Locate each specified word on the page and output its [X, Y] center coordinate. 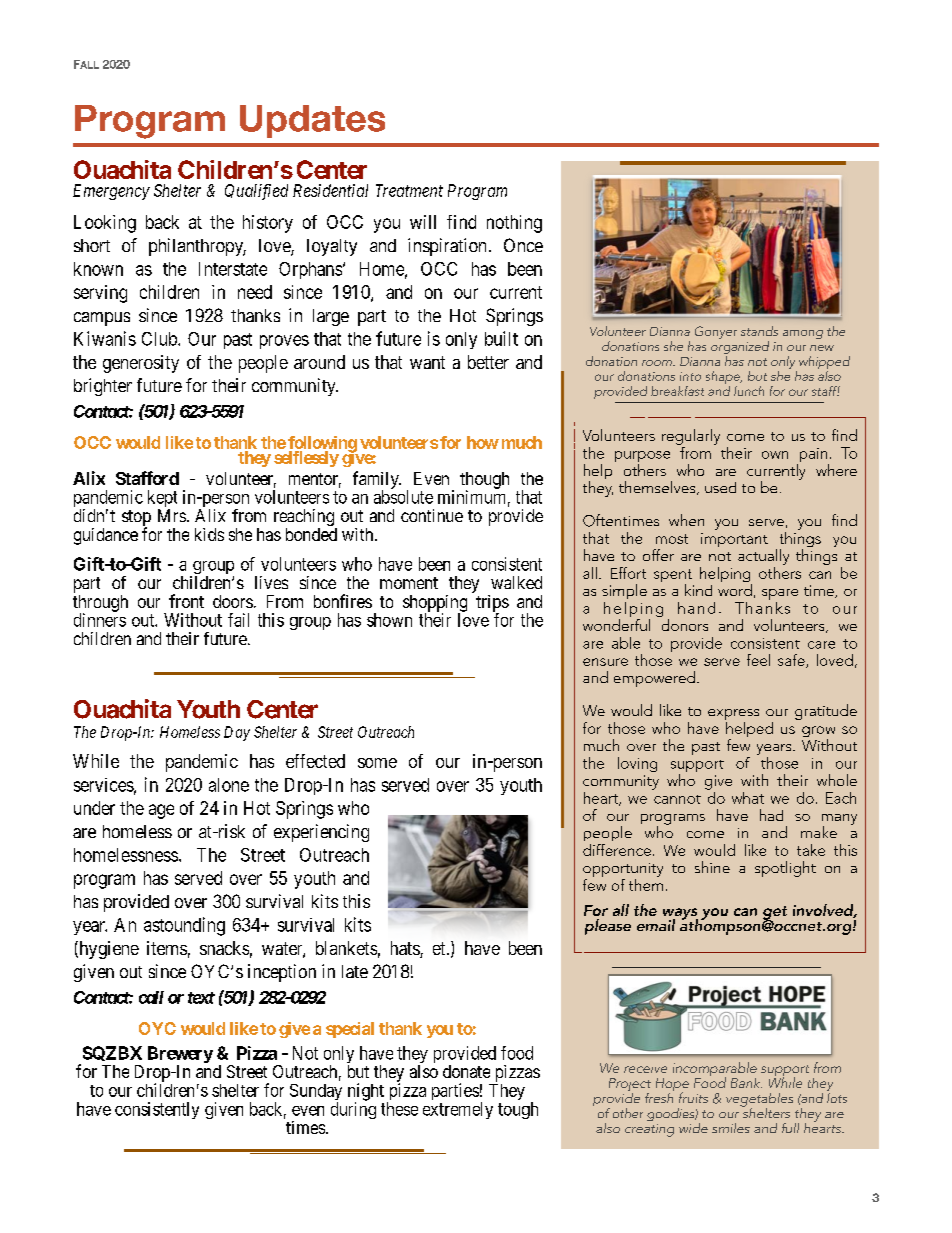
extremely [458, 1110]
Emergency [111, 192]
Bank [746, 1083]
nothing [514, 224]
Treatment [409, 190]
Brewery [180, 1056]
